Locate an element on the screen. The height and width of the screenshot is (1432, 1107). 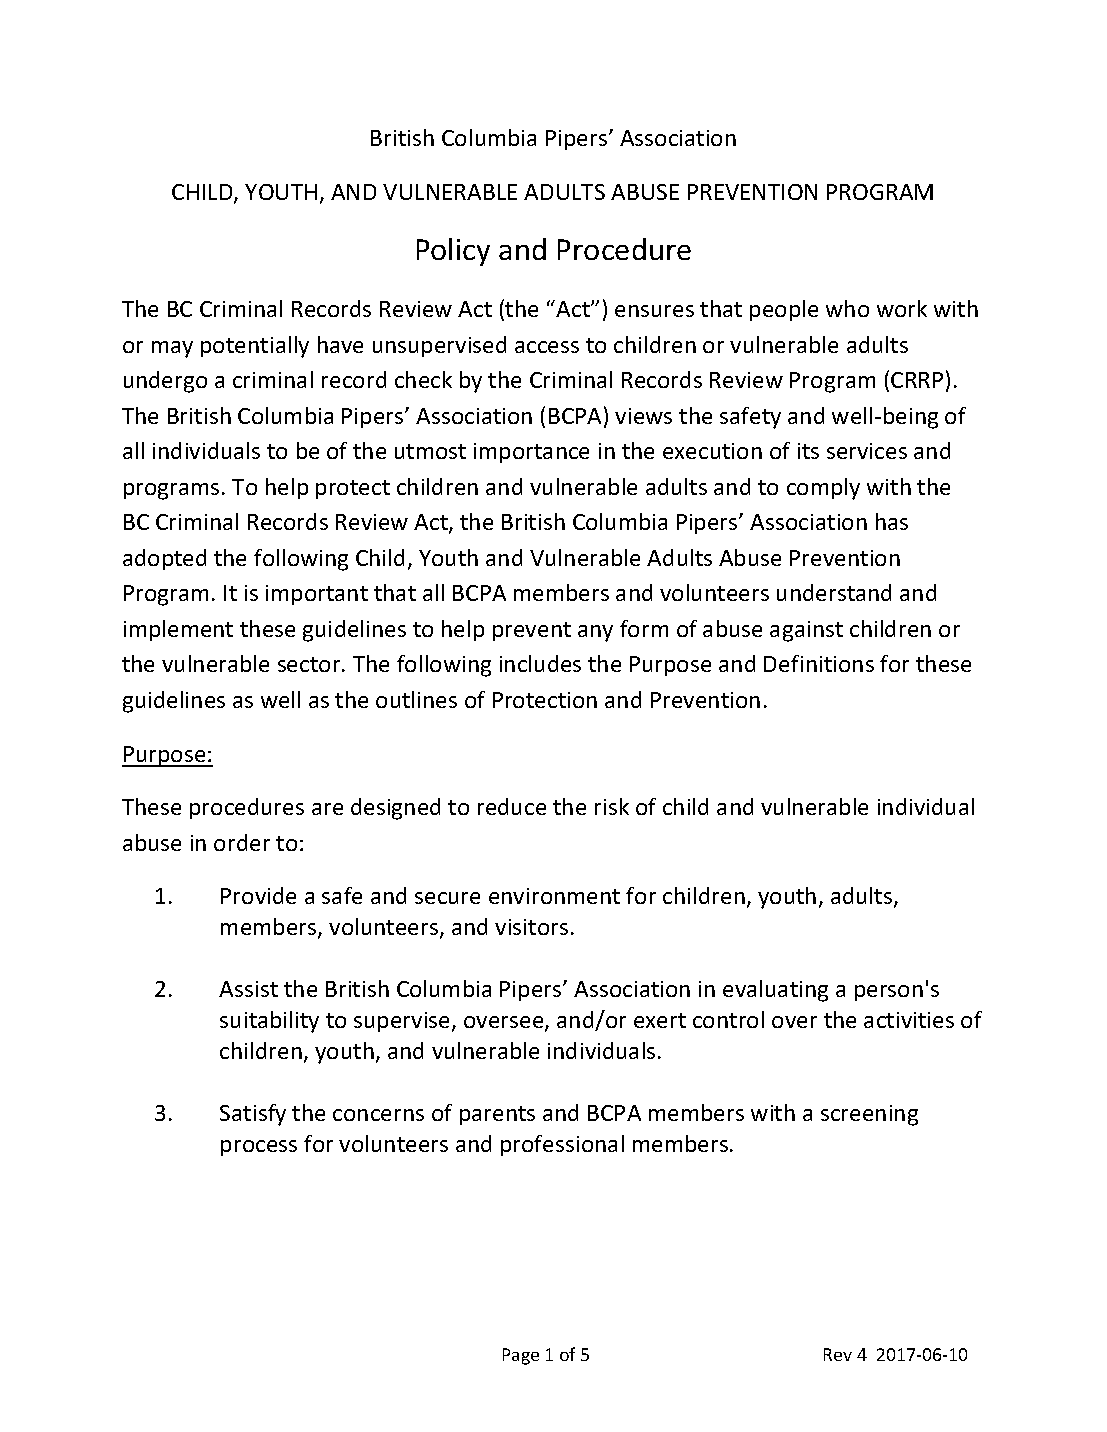
parents is located at coordinates (497, 1115).
